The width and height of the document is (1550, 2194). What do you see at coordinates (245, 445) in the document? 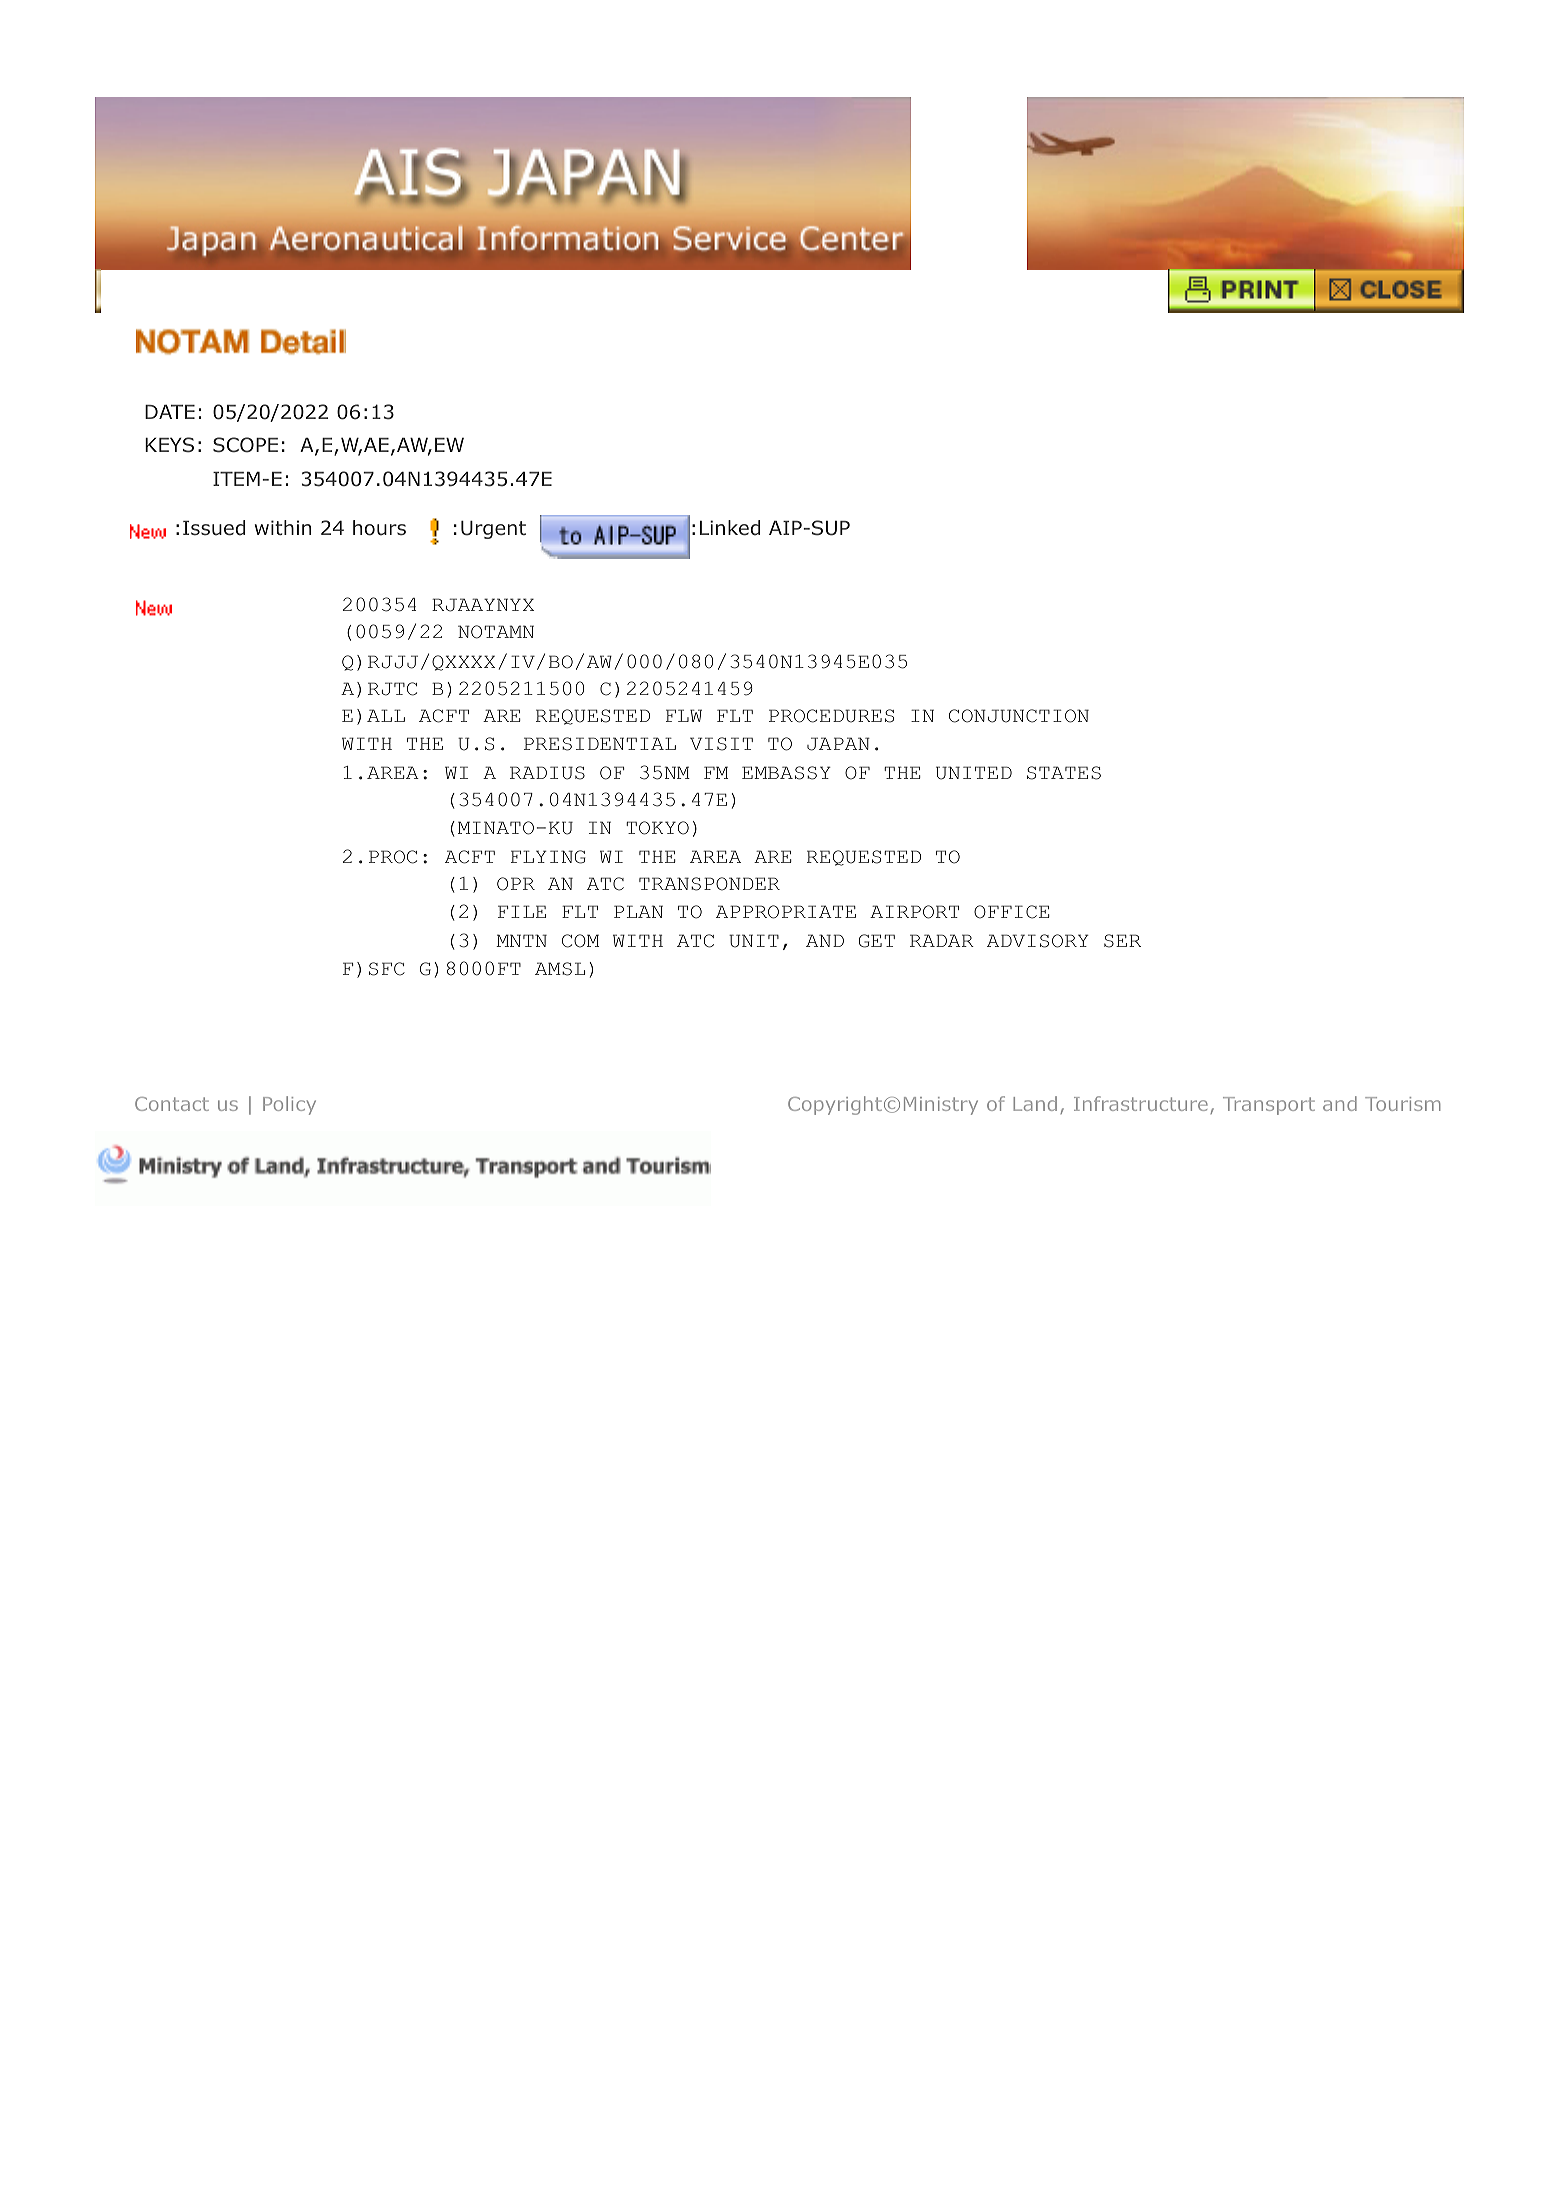
I see `SCOPE` at bounding box center [245, 445].
